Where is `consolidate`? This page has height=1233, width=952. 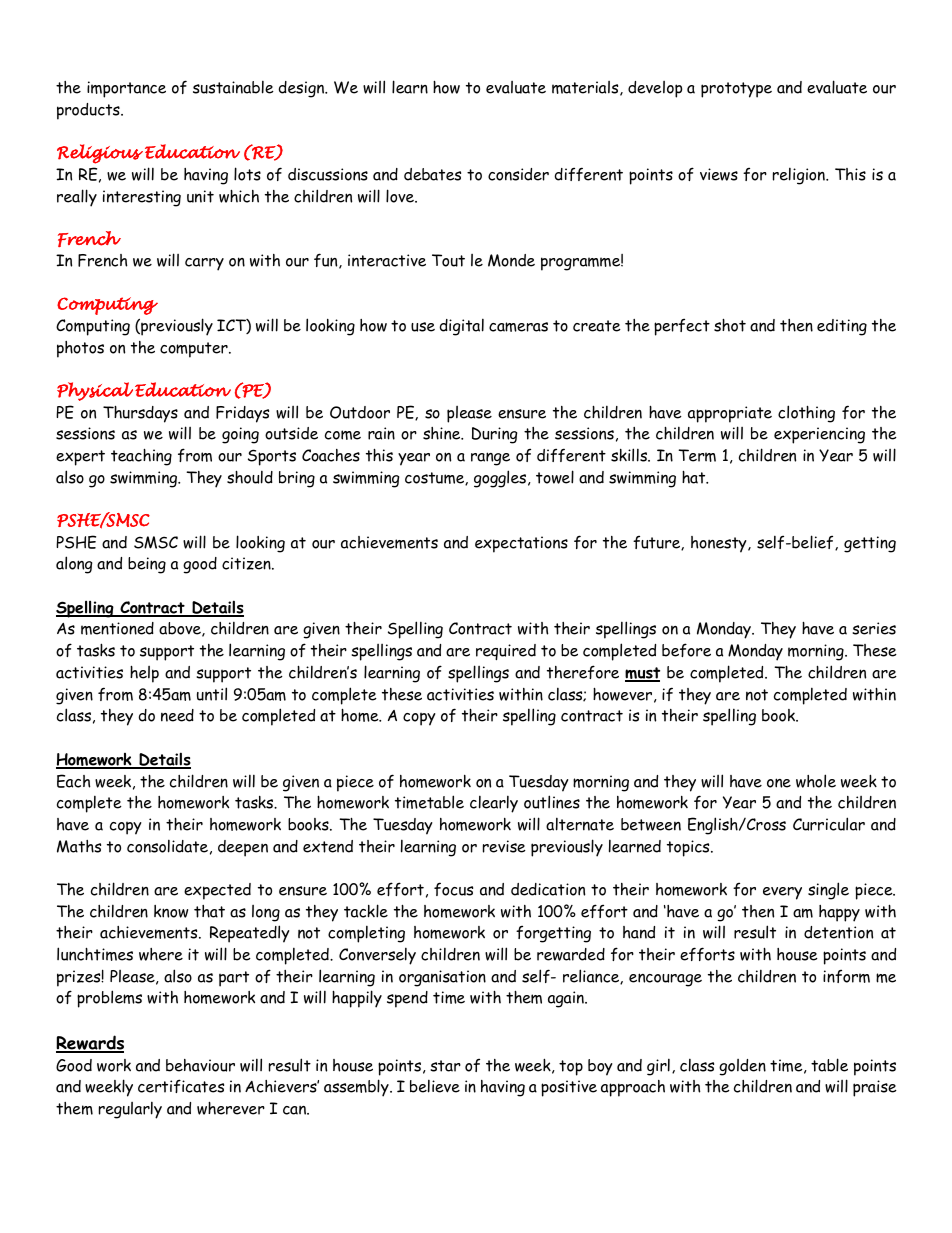
consolidate is located at coordinates (167, 846).
